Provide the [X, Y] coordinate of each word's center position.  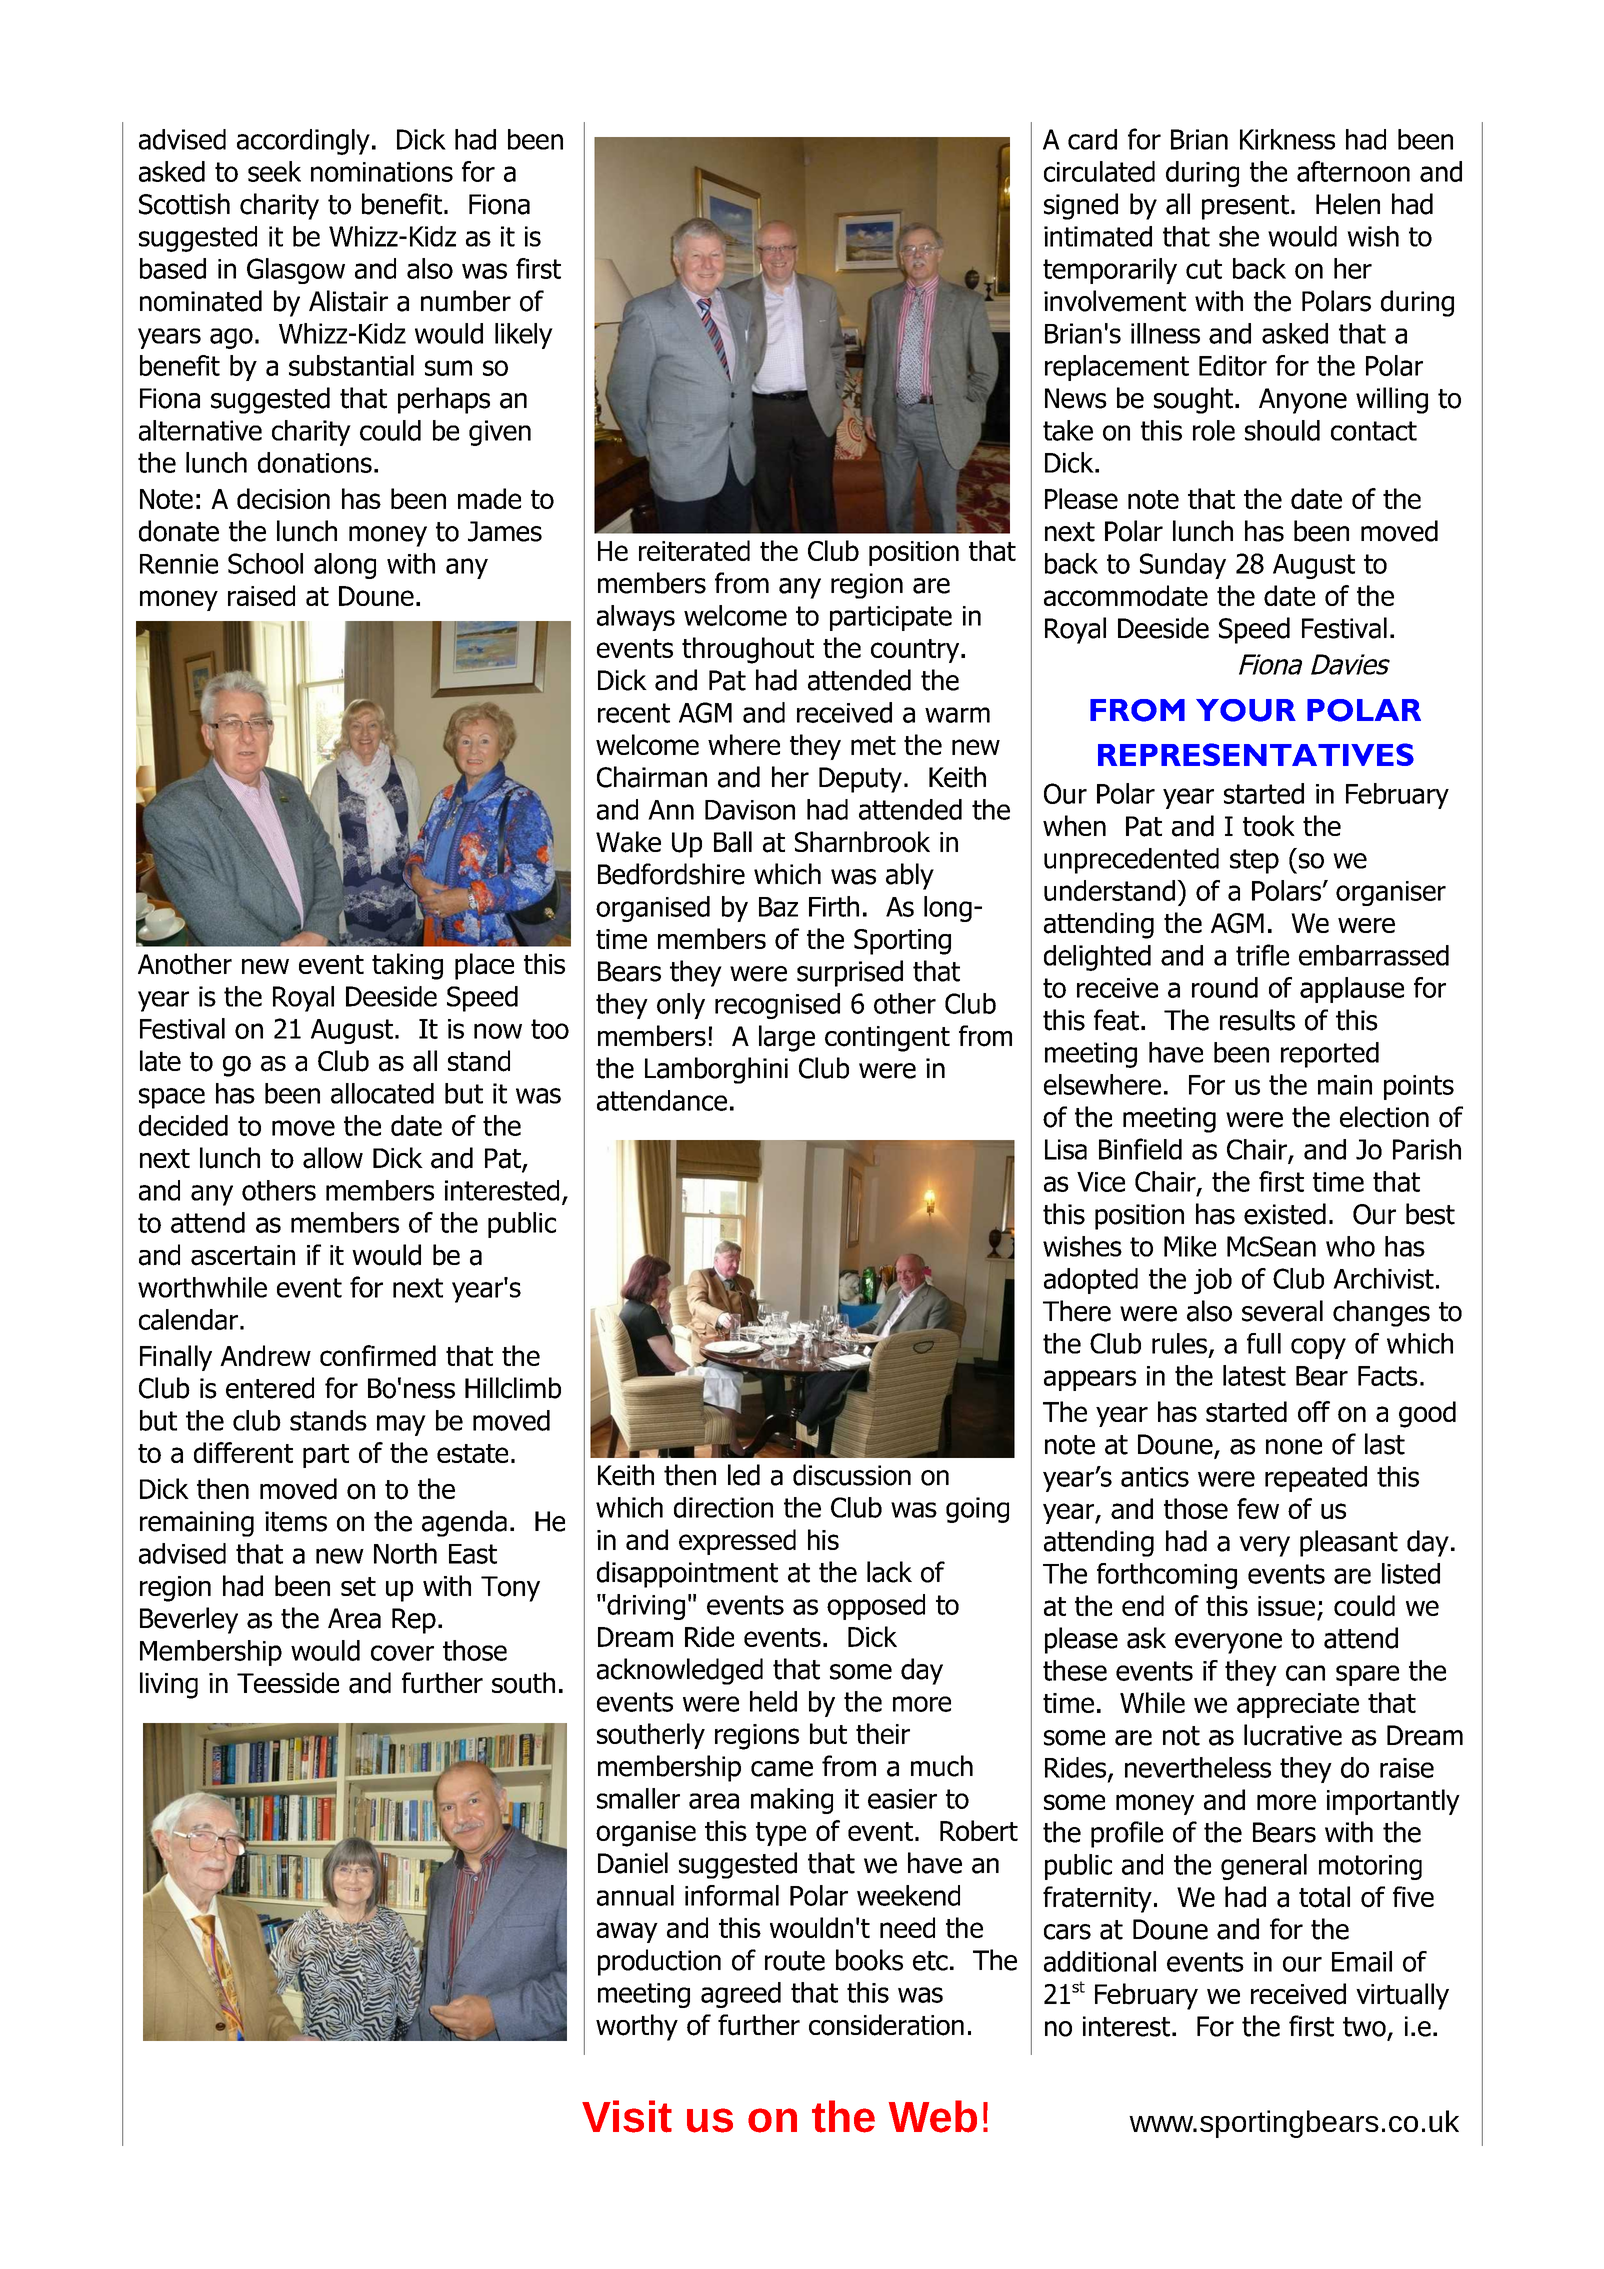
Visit [627, 2116]
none [1294, 1447]
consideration [886, 2025]
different [243, 1452]
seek [274, 171]
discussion [852, 1475]
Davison [750, 810]
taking [407, 966]
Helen [1348, 204]
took [1269, 826]
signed [1081, 206]
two [1364, 2027]
